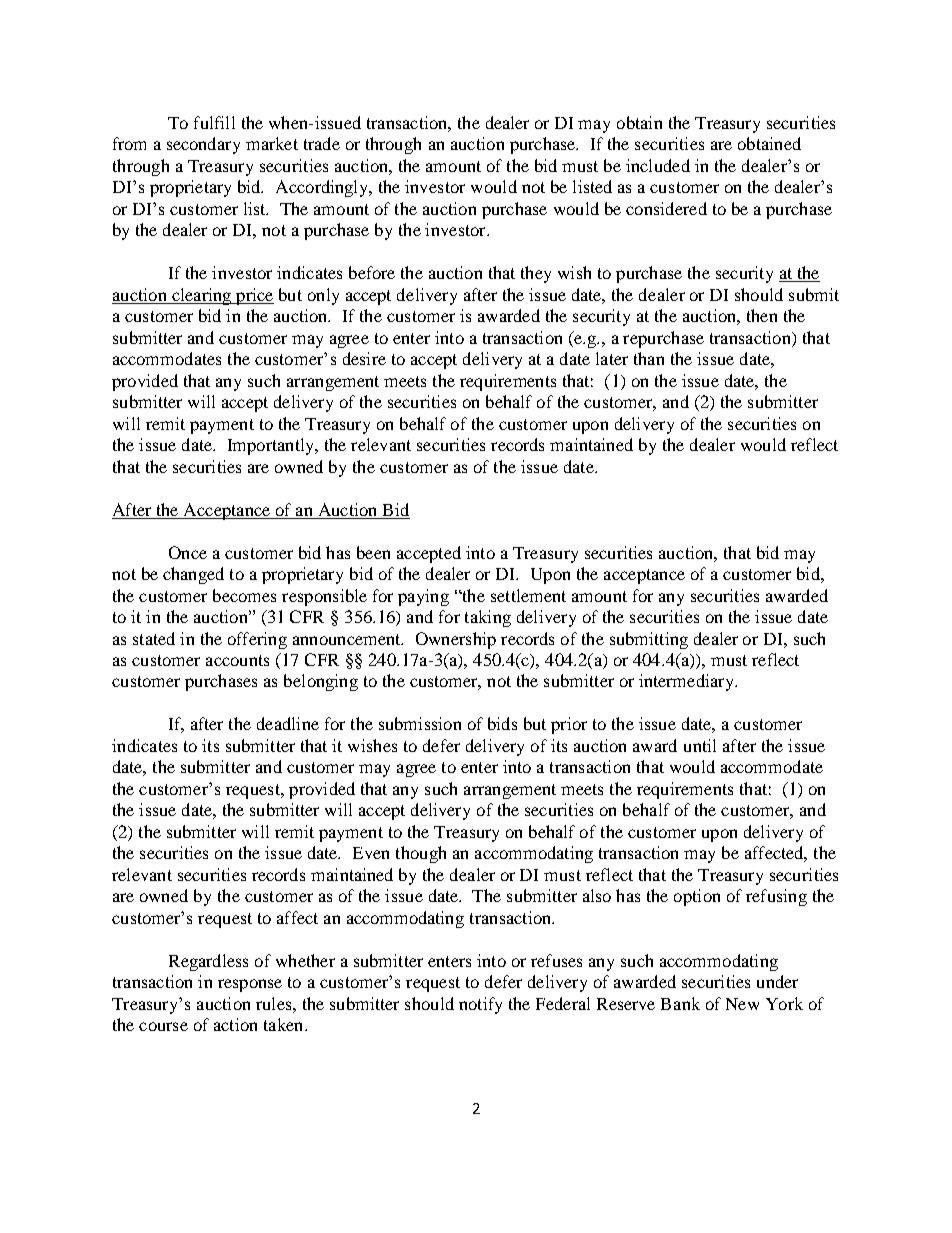  What do you see at coordinates (658, 165) in the page?
I see `included` at bounding box center [658, 165].
